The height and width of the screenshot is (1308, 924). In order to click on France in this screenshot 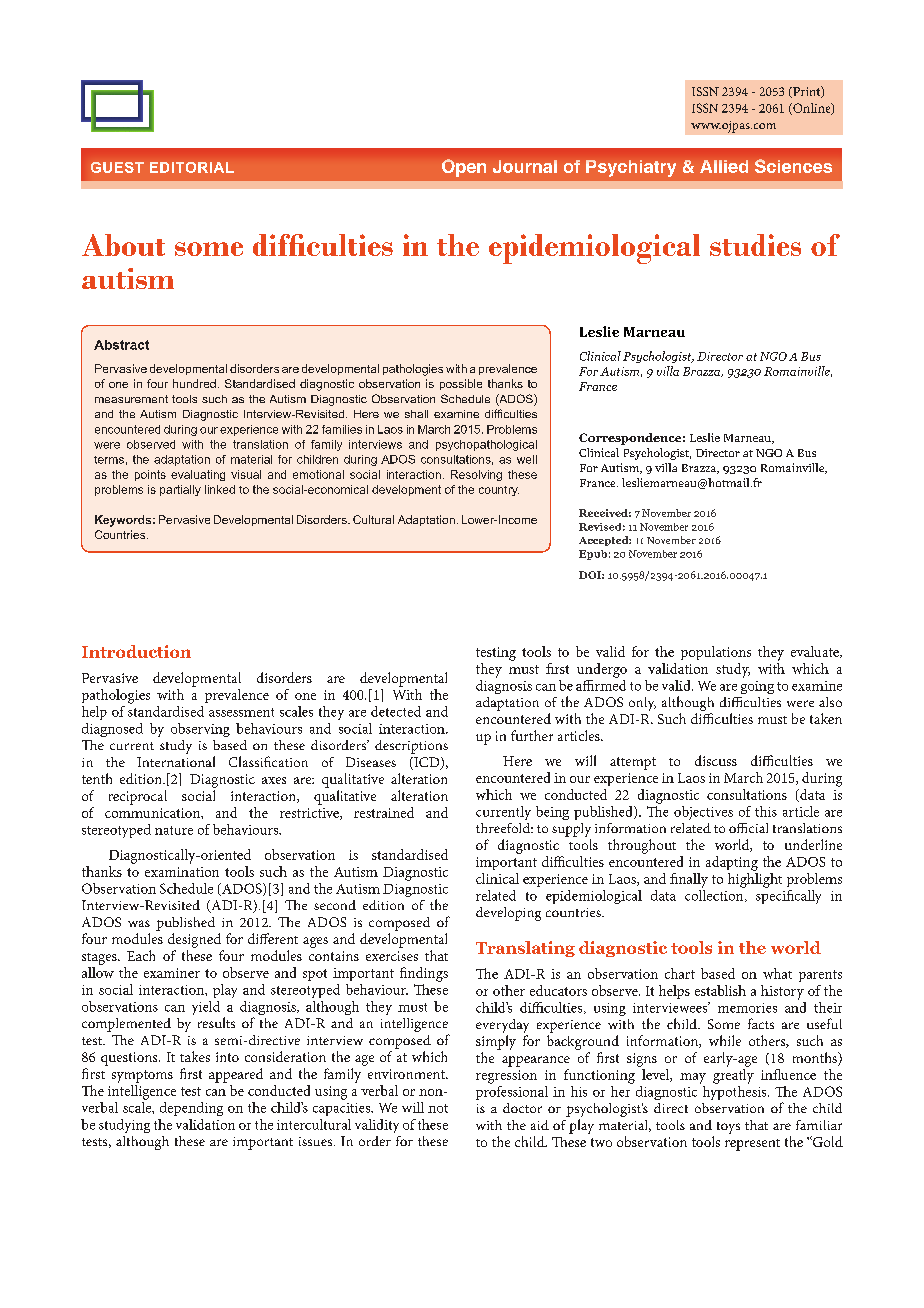, I will do `click(599, 483)`.
